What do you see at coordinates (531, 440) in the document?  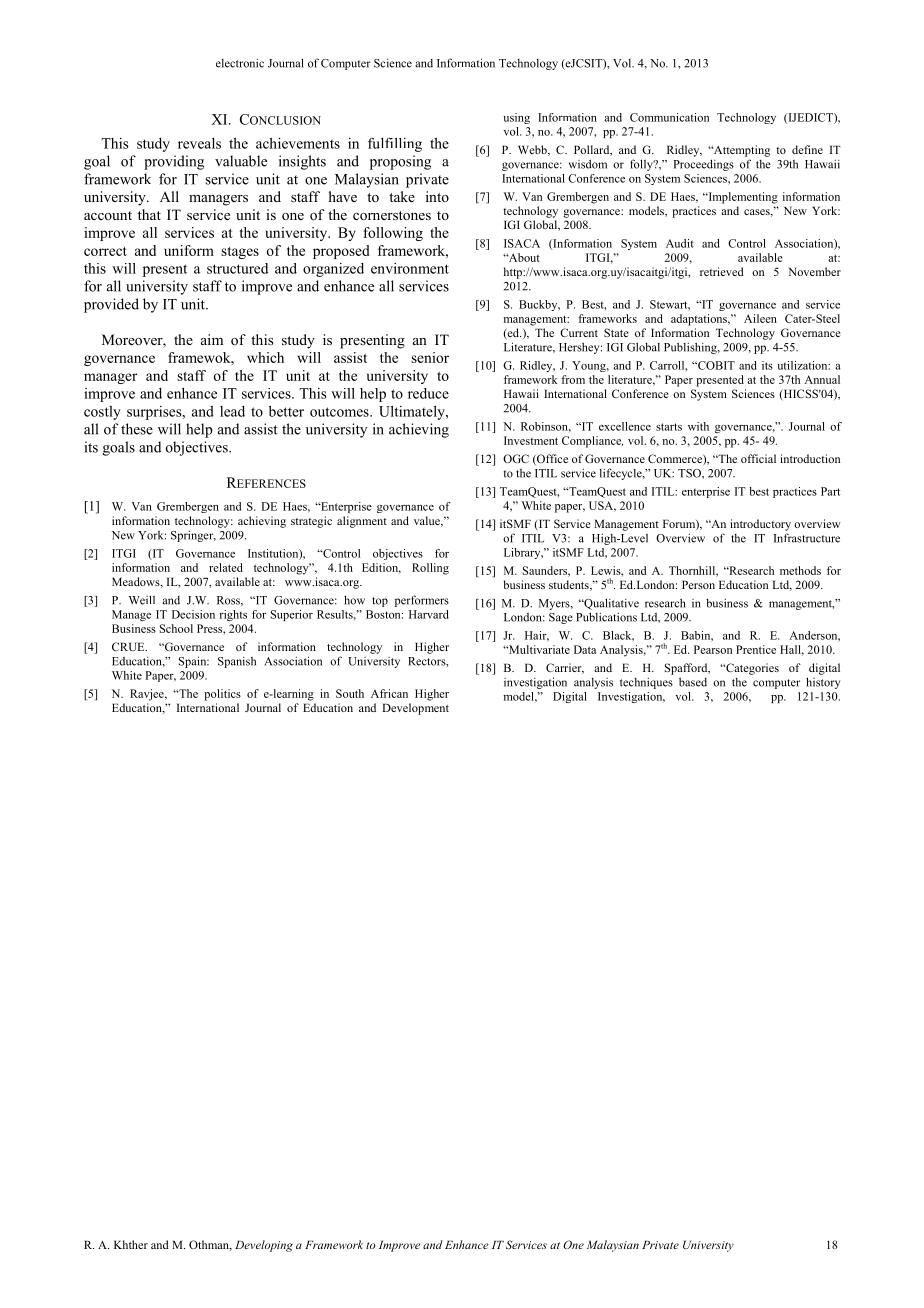 I see `Investment` at bounding box center [531, 440].
